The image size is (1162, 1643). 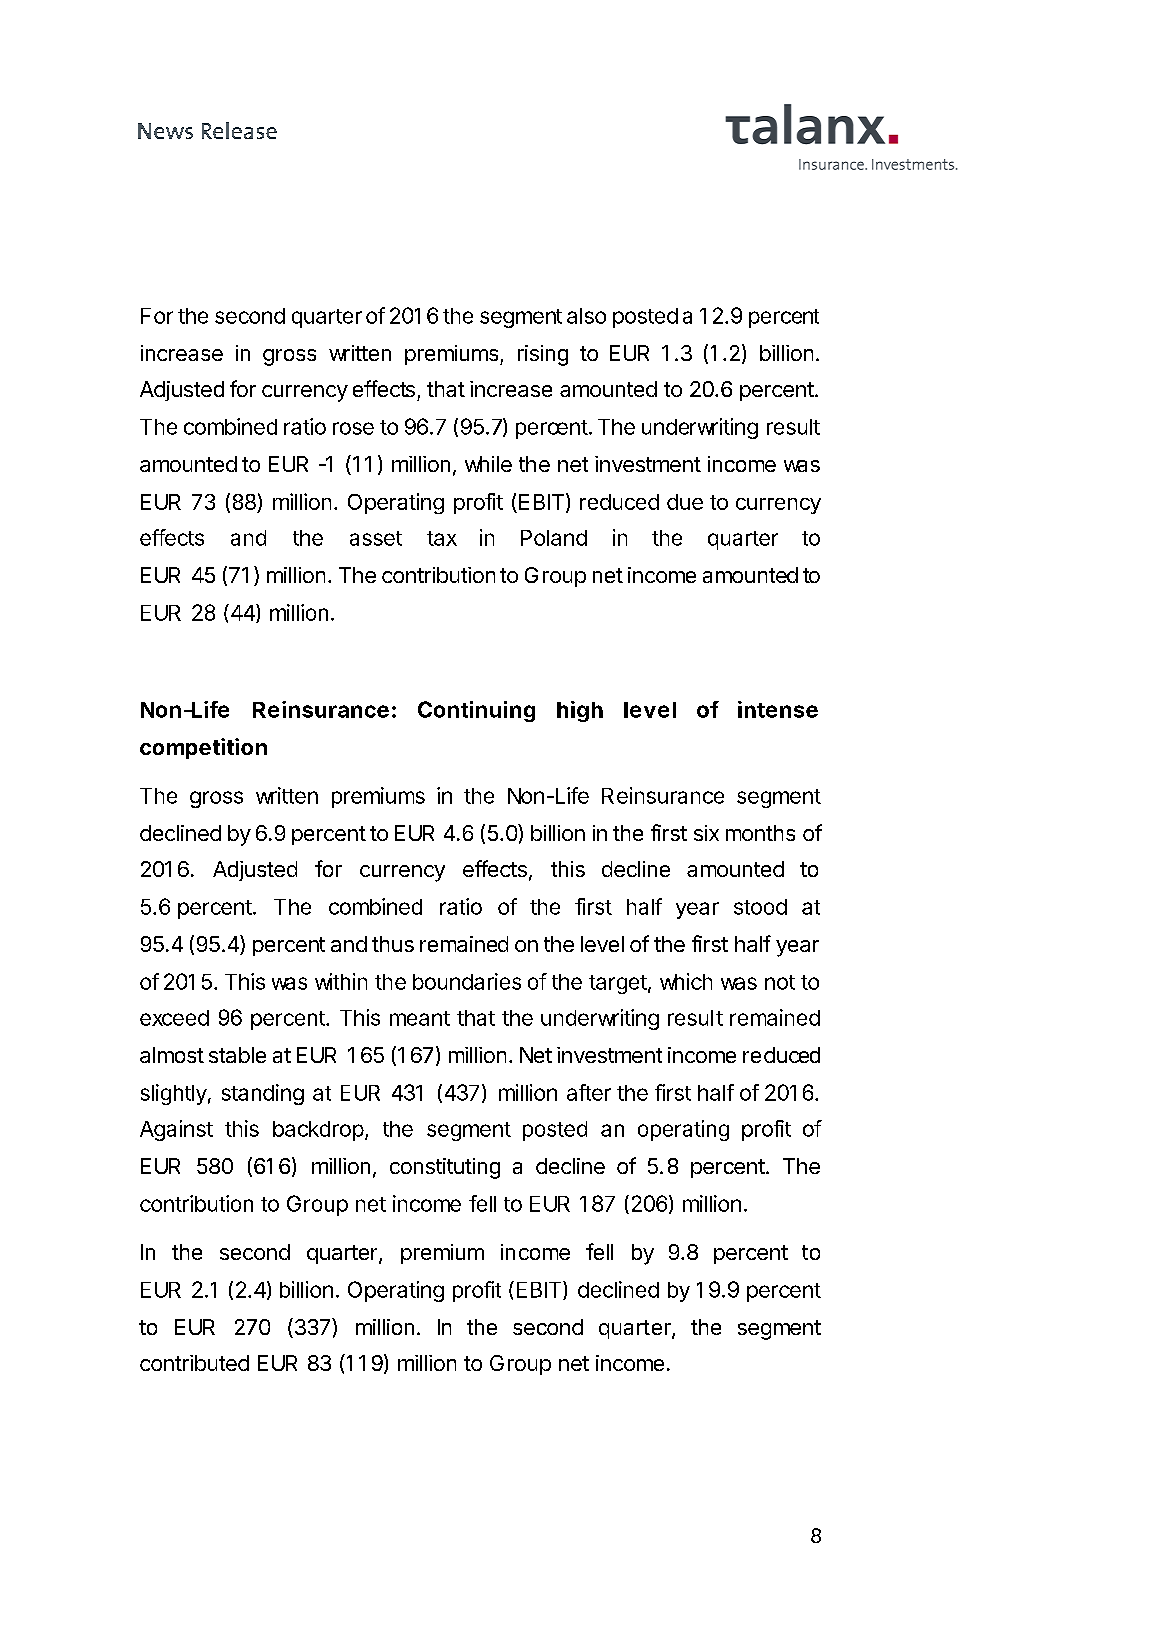 I want to click on contributed, so click(x=194, y=1363).
